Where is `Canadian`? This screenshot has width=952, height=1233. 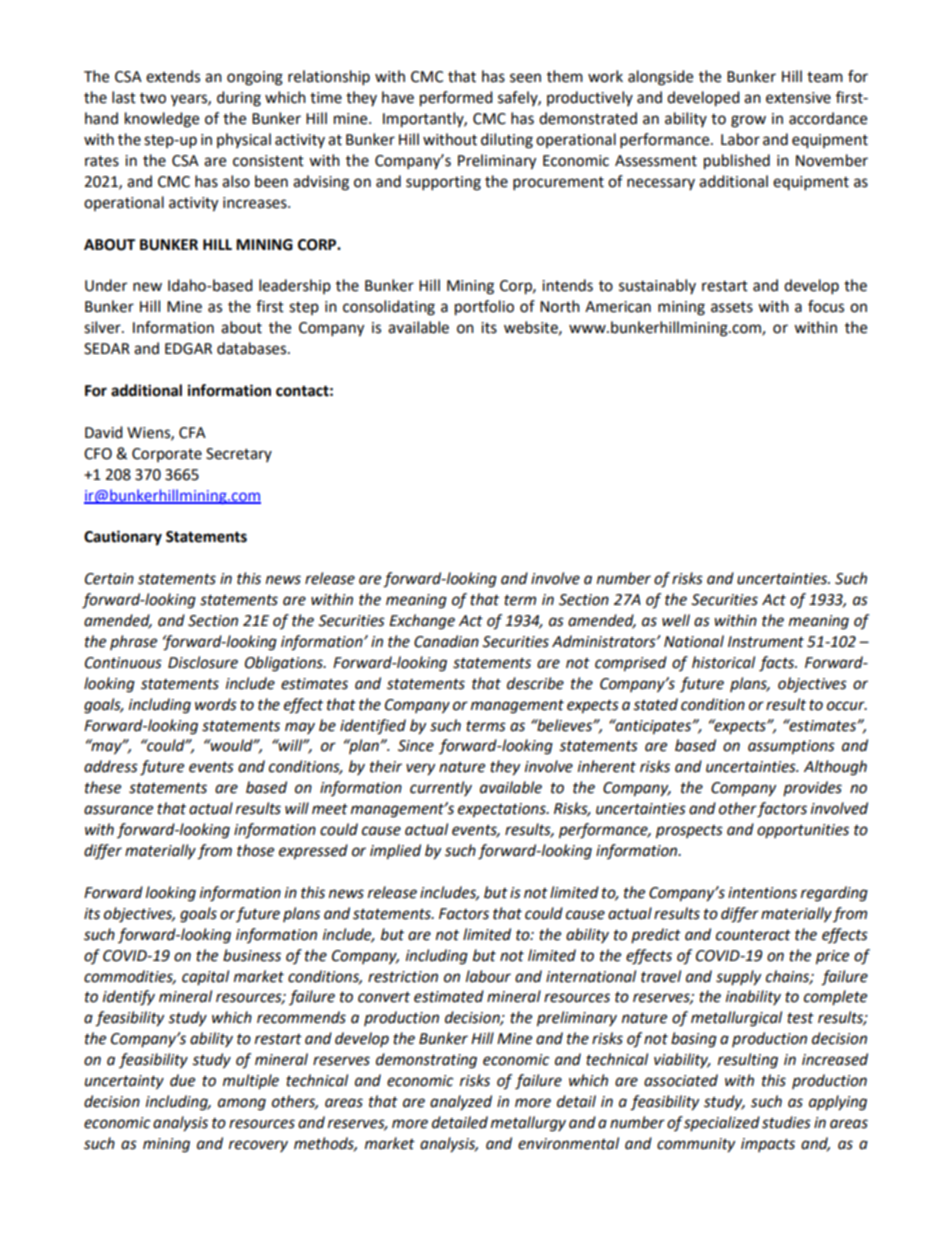
Canadian is located at coordinates (446, 641).
